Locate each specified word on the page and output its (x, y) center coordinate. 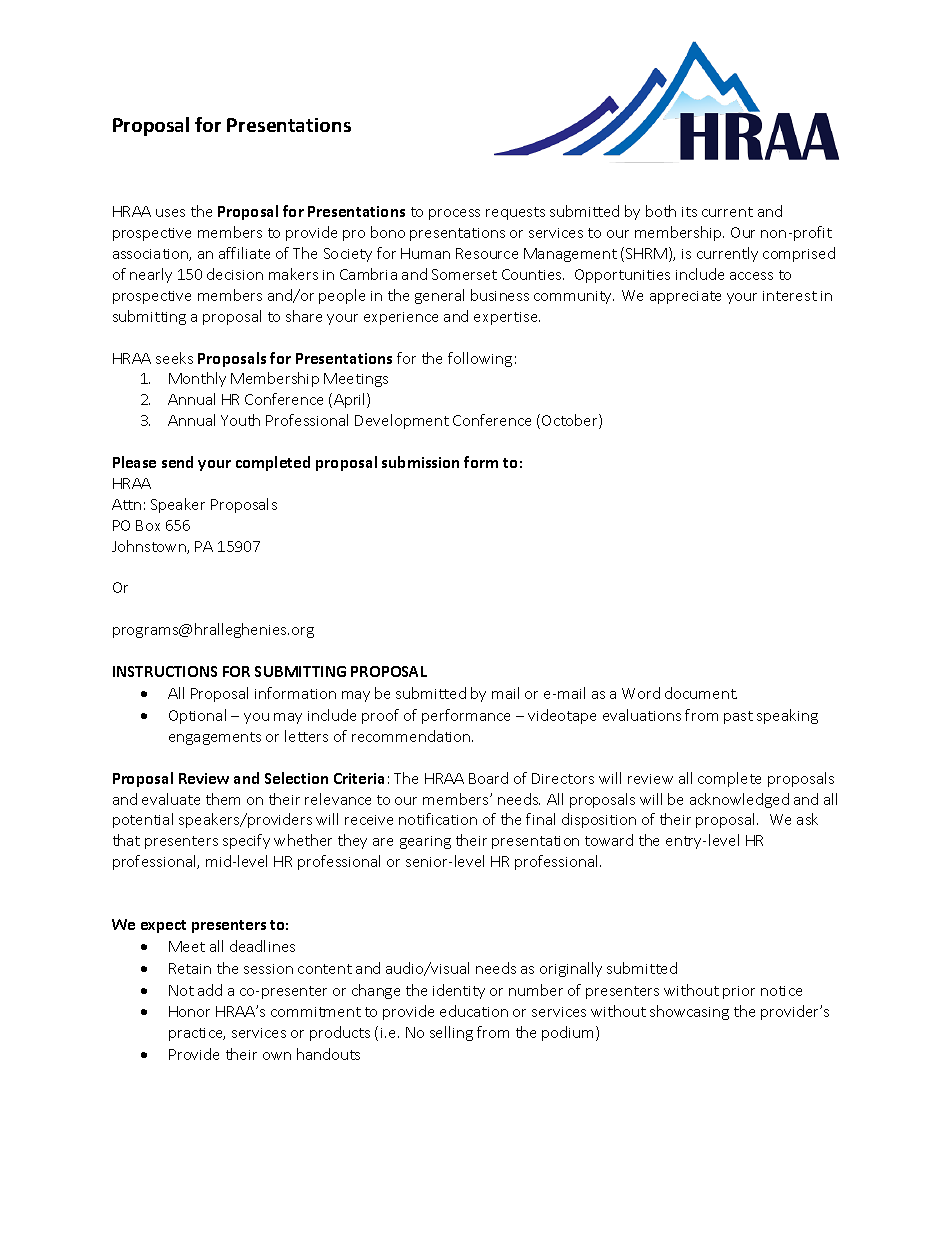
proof (380, 716)
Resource (487, 253)
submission (420, 462)
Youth (240, 420)
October (571, 421)
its (689, 212)
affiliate (244, 253)
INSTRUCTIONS (165, 671)
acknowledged (739, 800)
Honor (189, 1011)
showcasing (689, 1012)
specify (246, 841)
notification (438, 819)
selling (451, 1033)
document (701, 693)
